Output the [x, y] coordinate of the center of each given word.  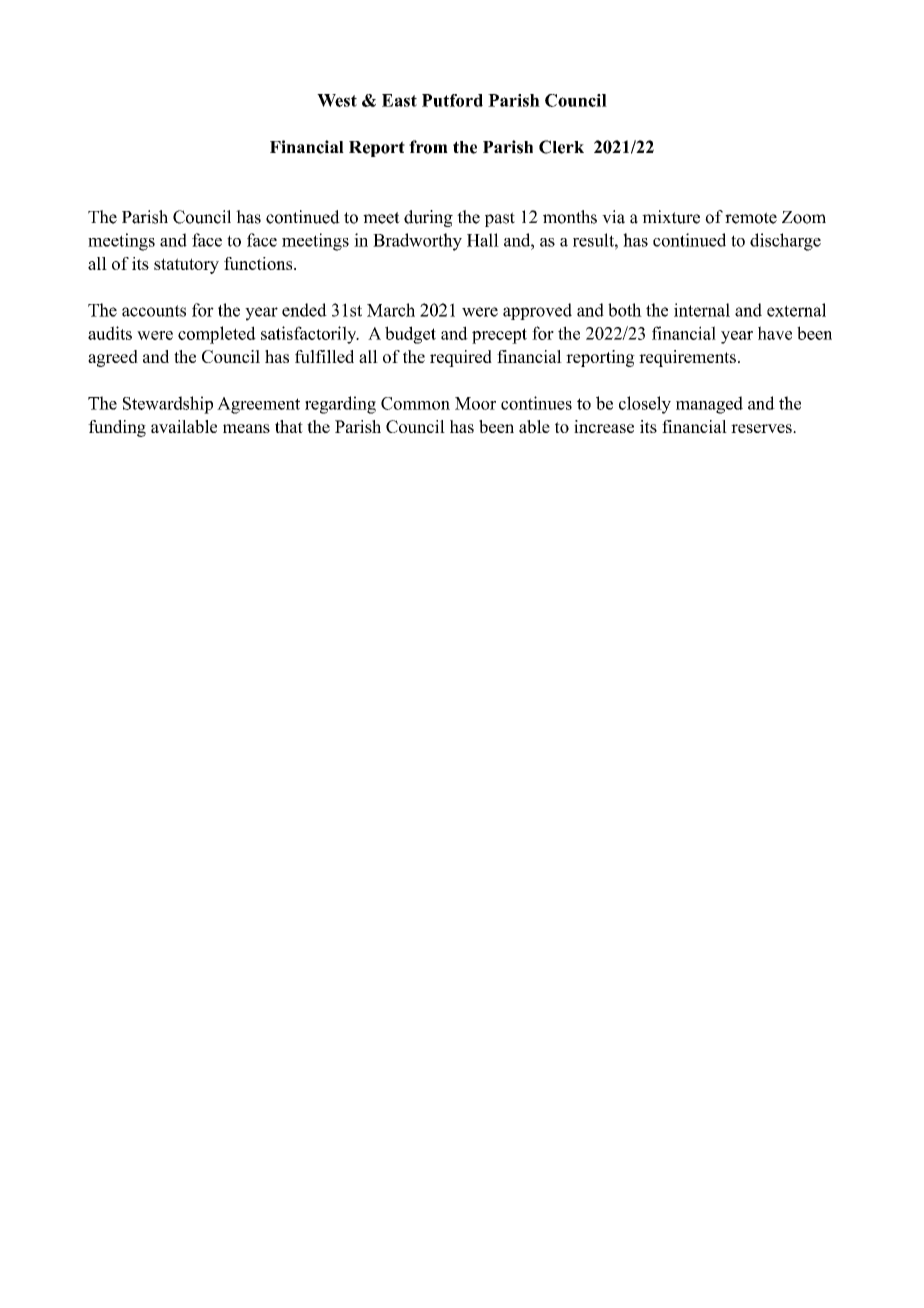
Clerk [561, 147]
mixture [671, 217]
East [399, 100]
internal [702, 310]
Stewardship [168, 405]
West [337, 100]
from [428, 147]
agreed [113, 358]
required [461, 358]
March [391, 310]
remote [751, 218]
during [428, 218]
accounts [154, 311]
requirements [687, 358]
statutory [186, 266]
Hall [483, 240]
